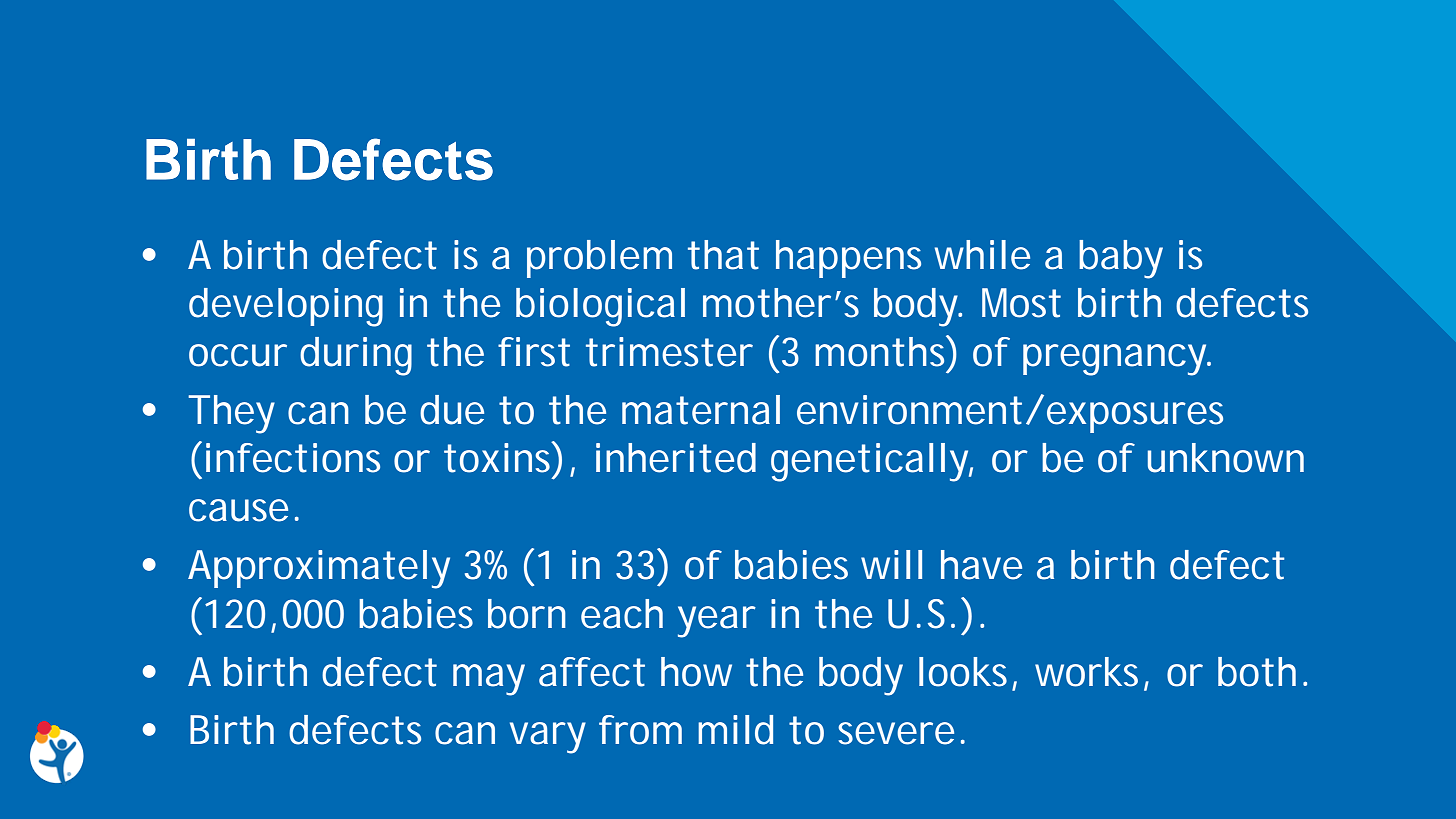 This image has width=1456, height=819. Describe the element at coordinates (293, 458) in the image. I see `infections` at that location.
